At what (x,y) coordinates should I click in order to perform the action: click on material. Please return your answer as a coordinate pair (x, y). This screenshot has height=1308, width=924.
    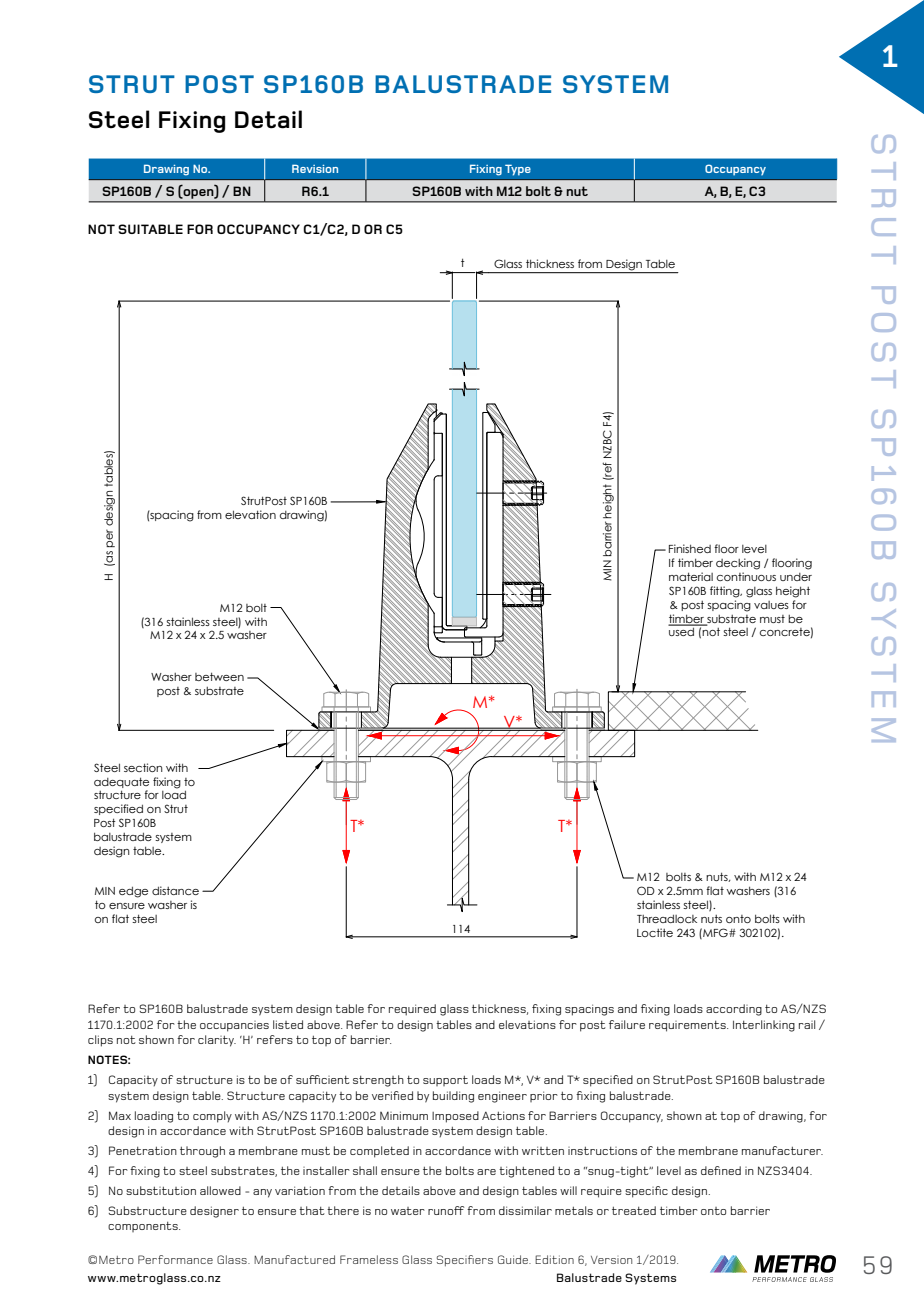
    Looking at the image, I should click on (691, 576).
